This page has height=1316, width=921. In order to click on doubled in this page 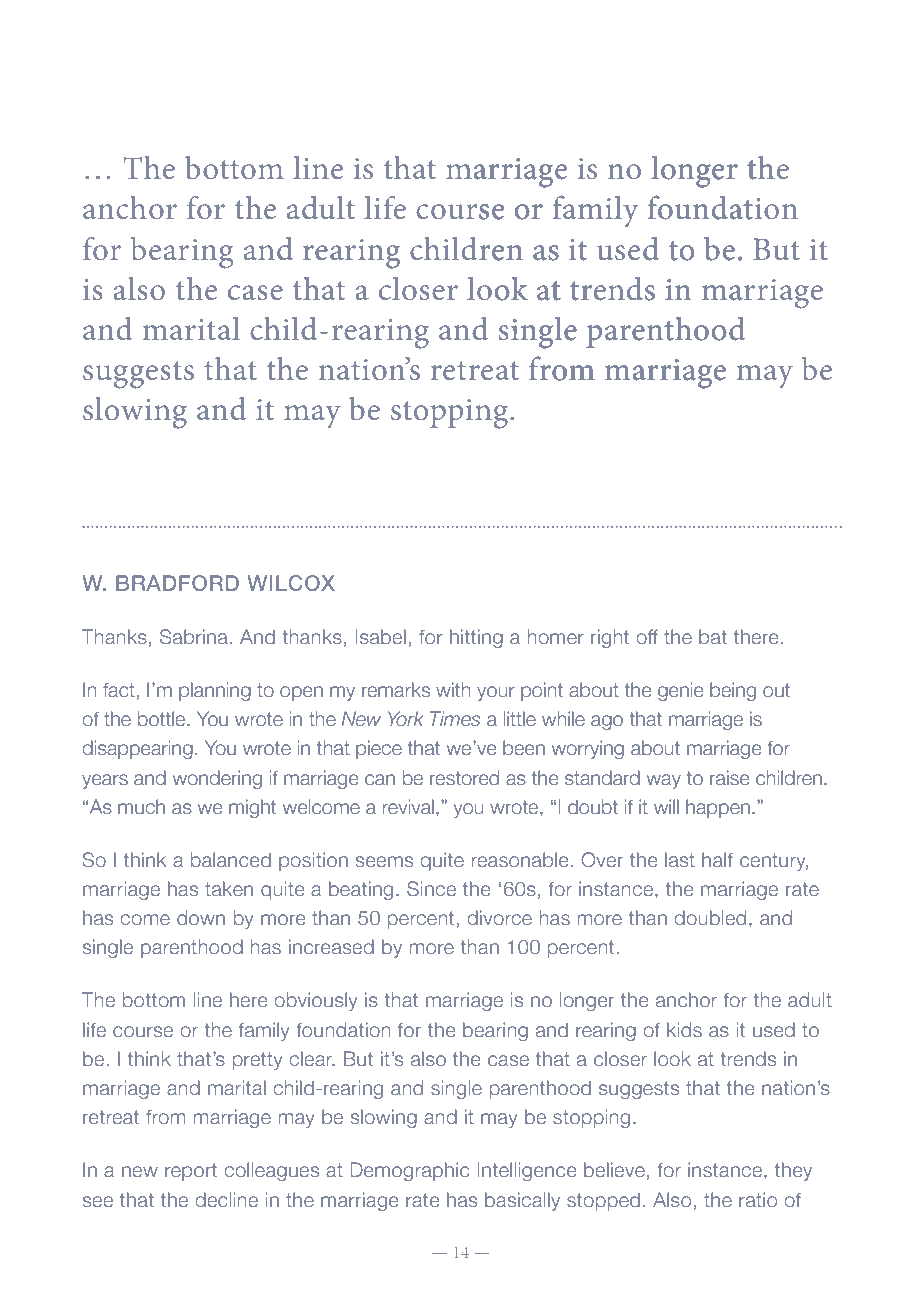, I will do `click(710, 918)`.
